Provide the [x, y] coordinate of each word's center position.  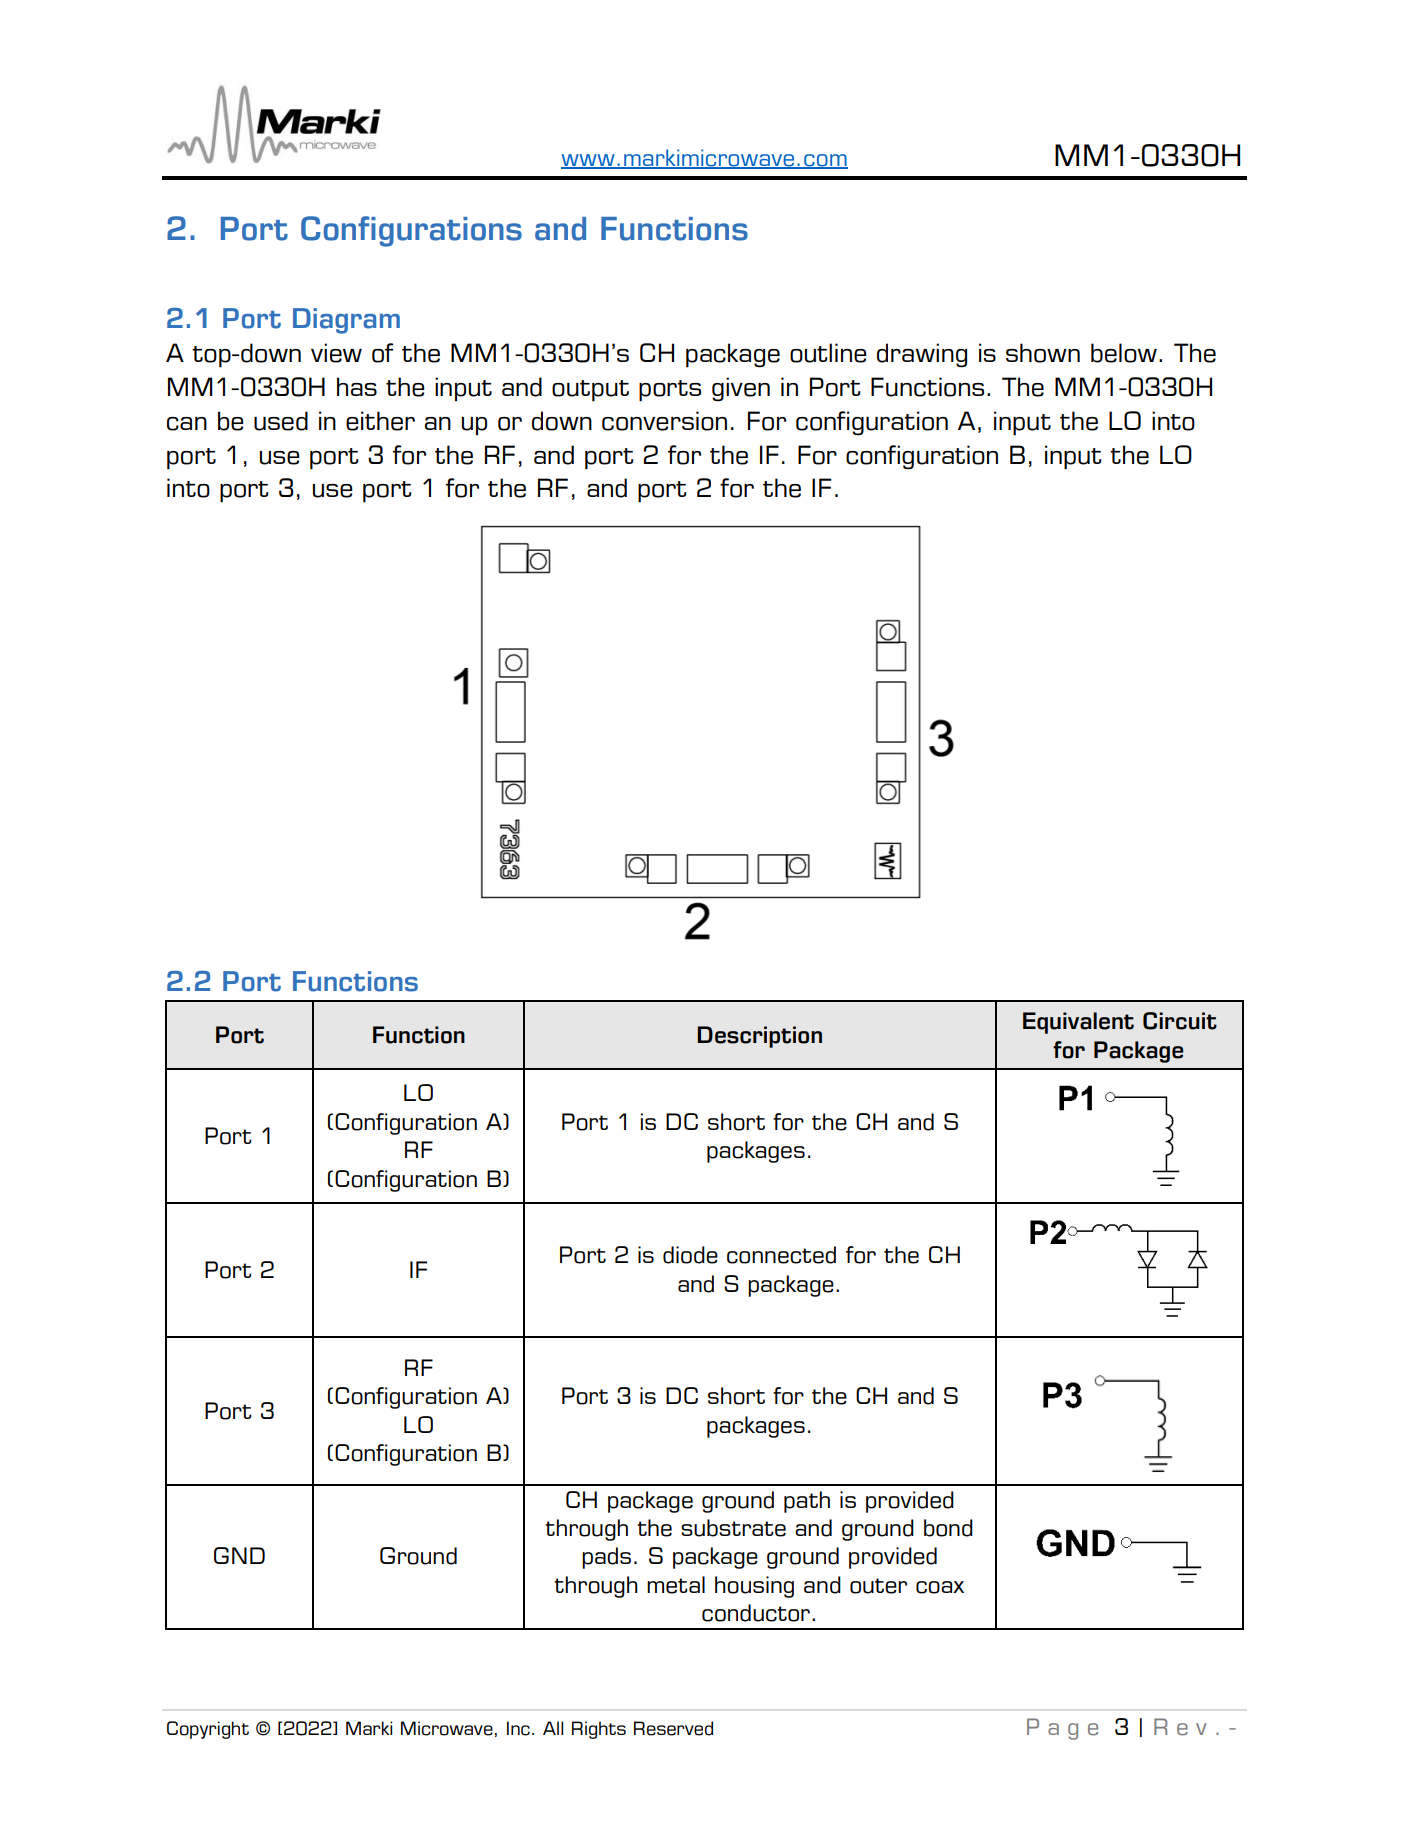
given [741, 389]
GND [239, 1555]
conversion [664, 421]
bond [948, 1528]
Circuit [1180, 1021]
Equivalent [1078, 1023]
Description [759, 1037]
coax [940, 1587]
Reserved [673, 1728]
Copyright [208, 1730]
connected [781, 1255]
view [336, 353]
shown [1043, 353]
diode [690, 1255]
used [281, 421]
